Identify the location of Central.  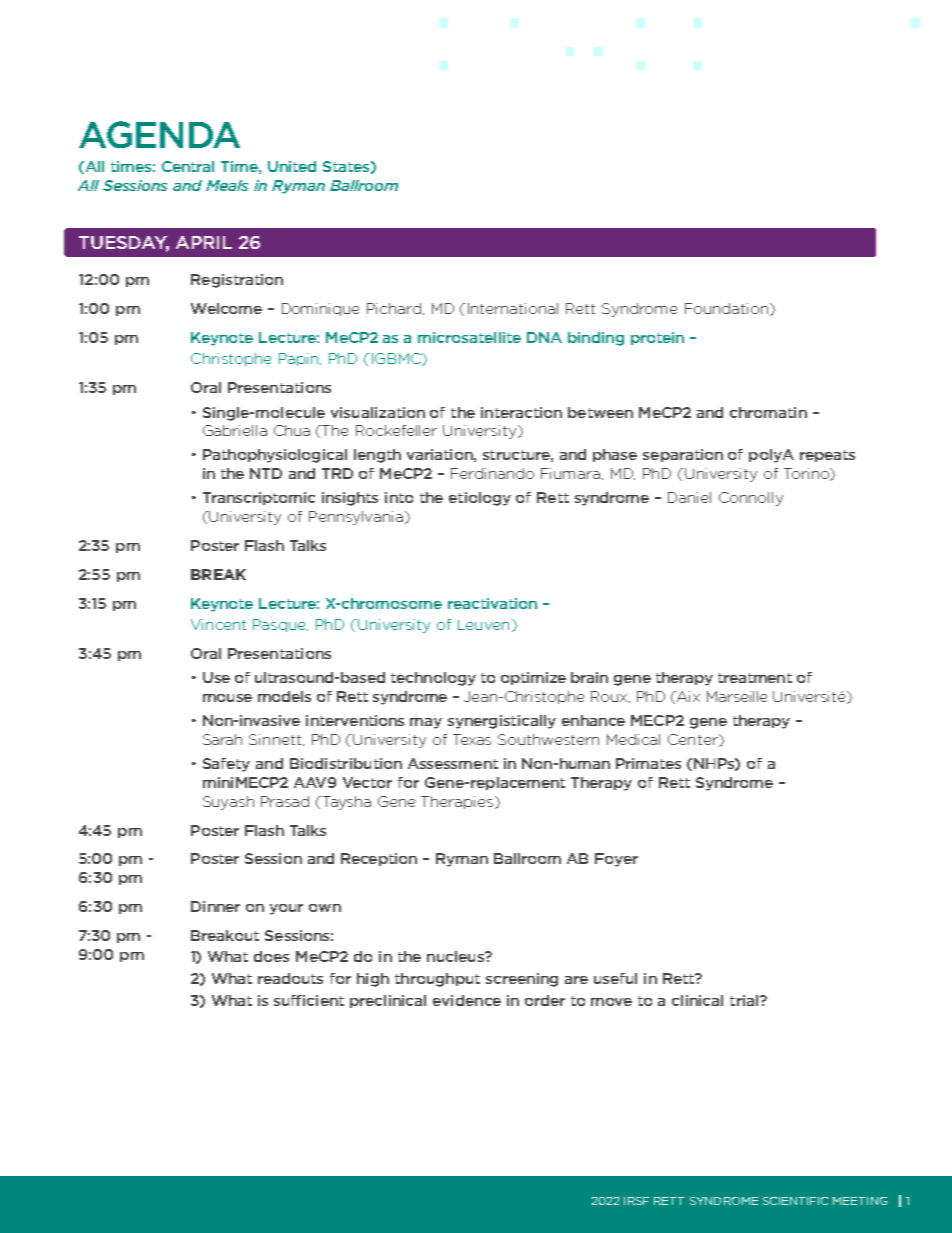
(188, 166).
